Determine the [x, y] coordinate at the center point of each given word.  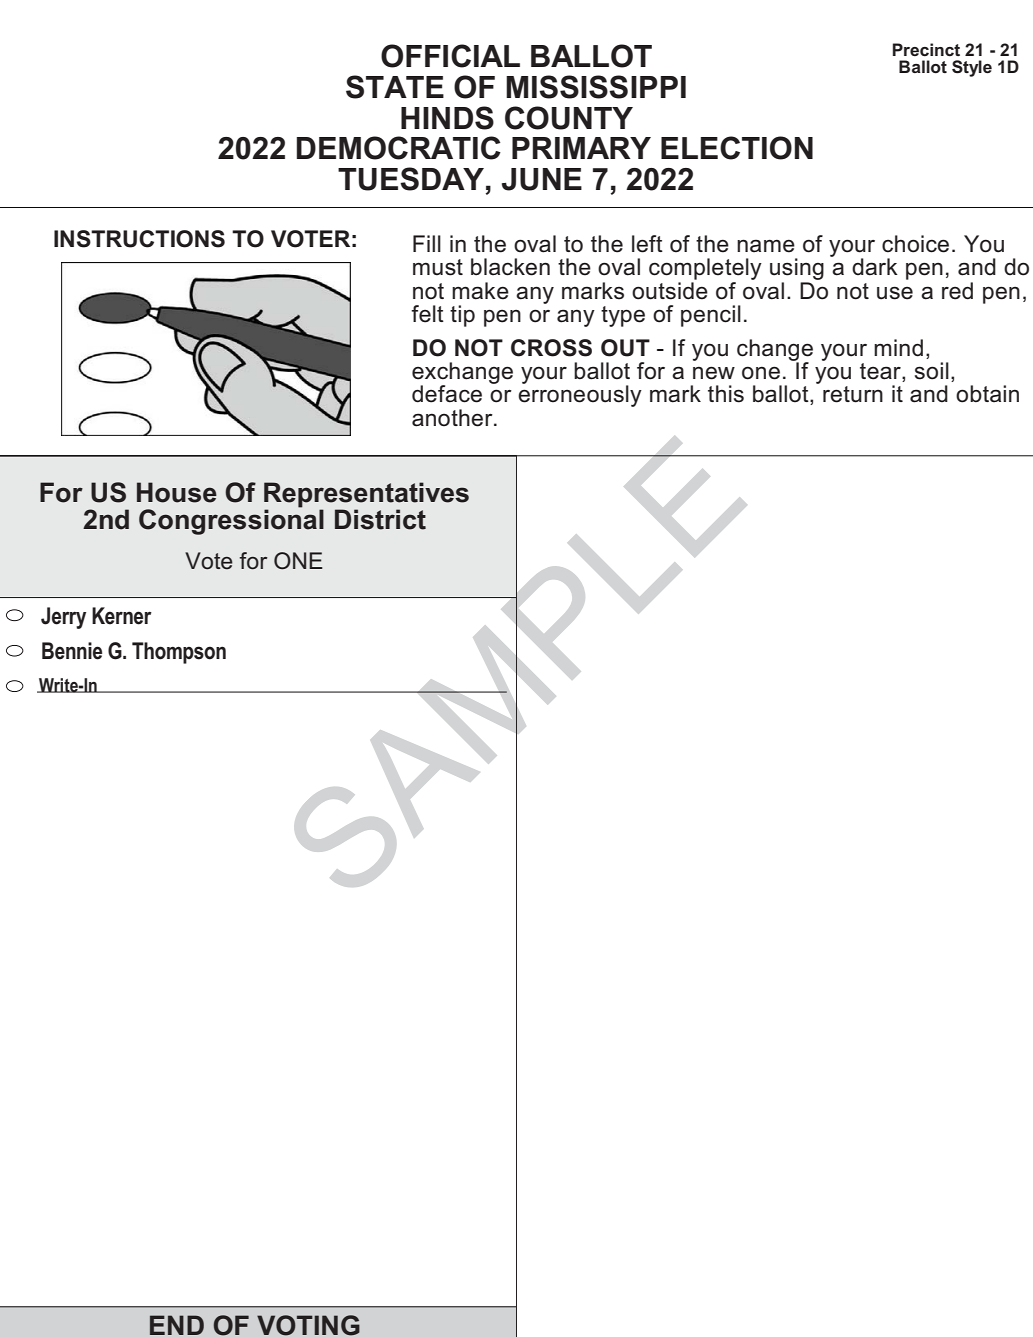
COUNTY [569, 118]
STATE [395, 87]
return [853, 394]
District [380, 519]
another [453, 418]
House [177, 492]
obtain [987, 394]
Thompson [179, 653]
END [177, 1325]
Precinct [926, 50]
